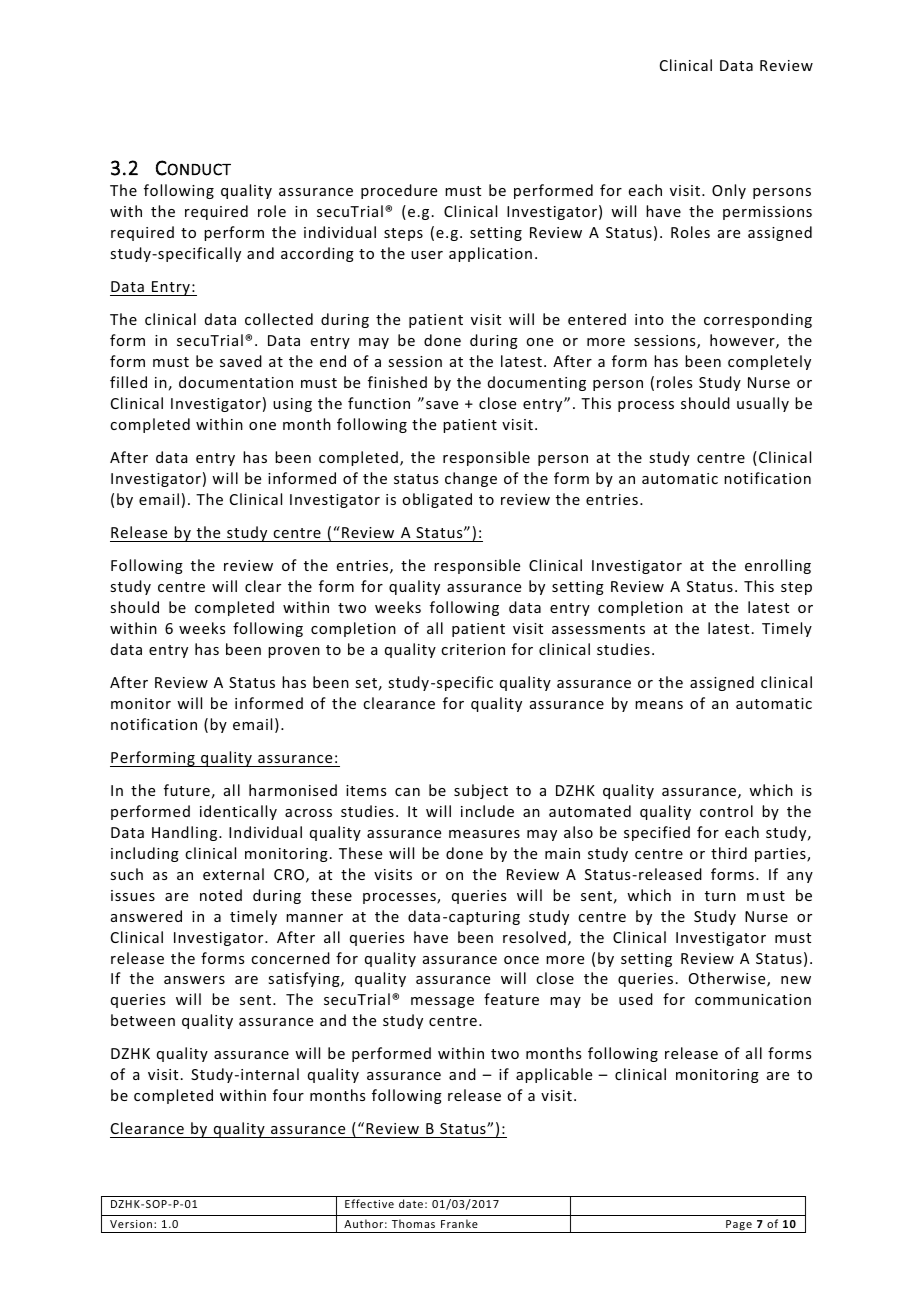 This screenshot has width=924, height=1308. Describe the element at coordinates (490, 254) in the screenshot. I see `application` at that location.
